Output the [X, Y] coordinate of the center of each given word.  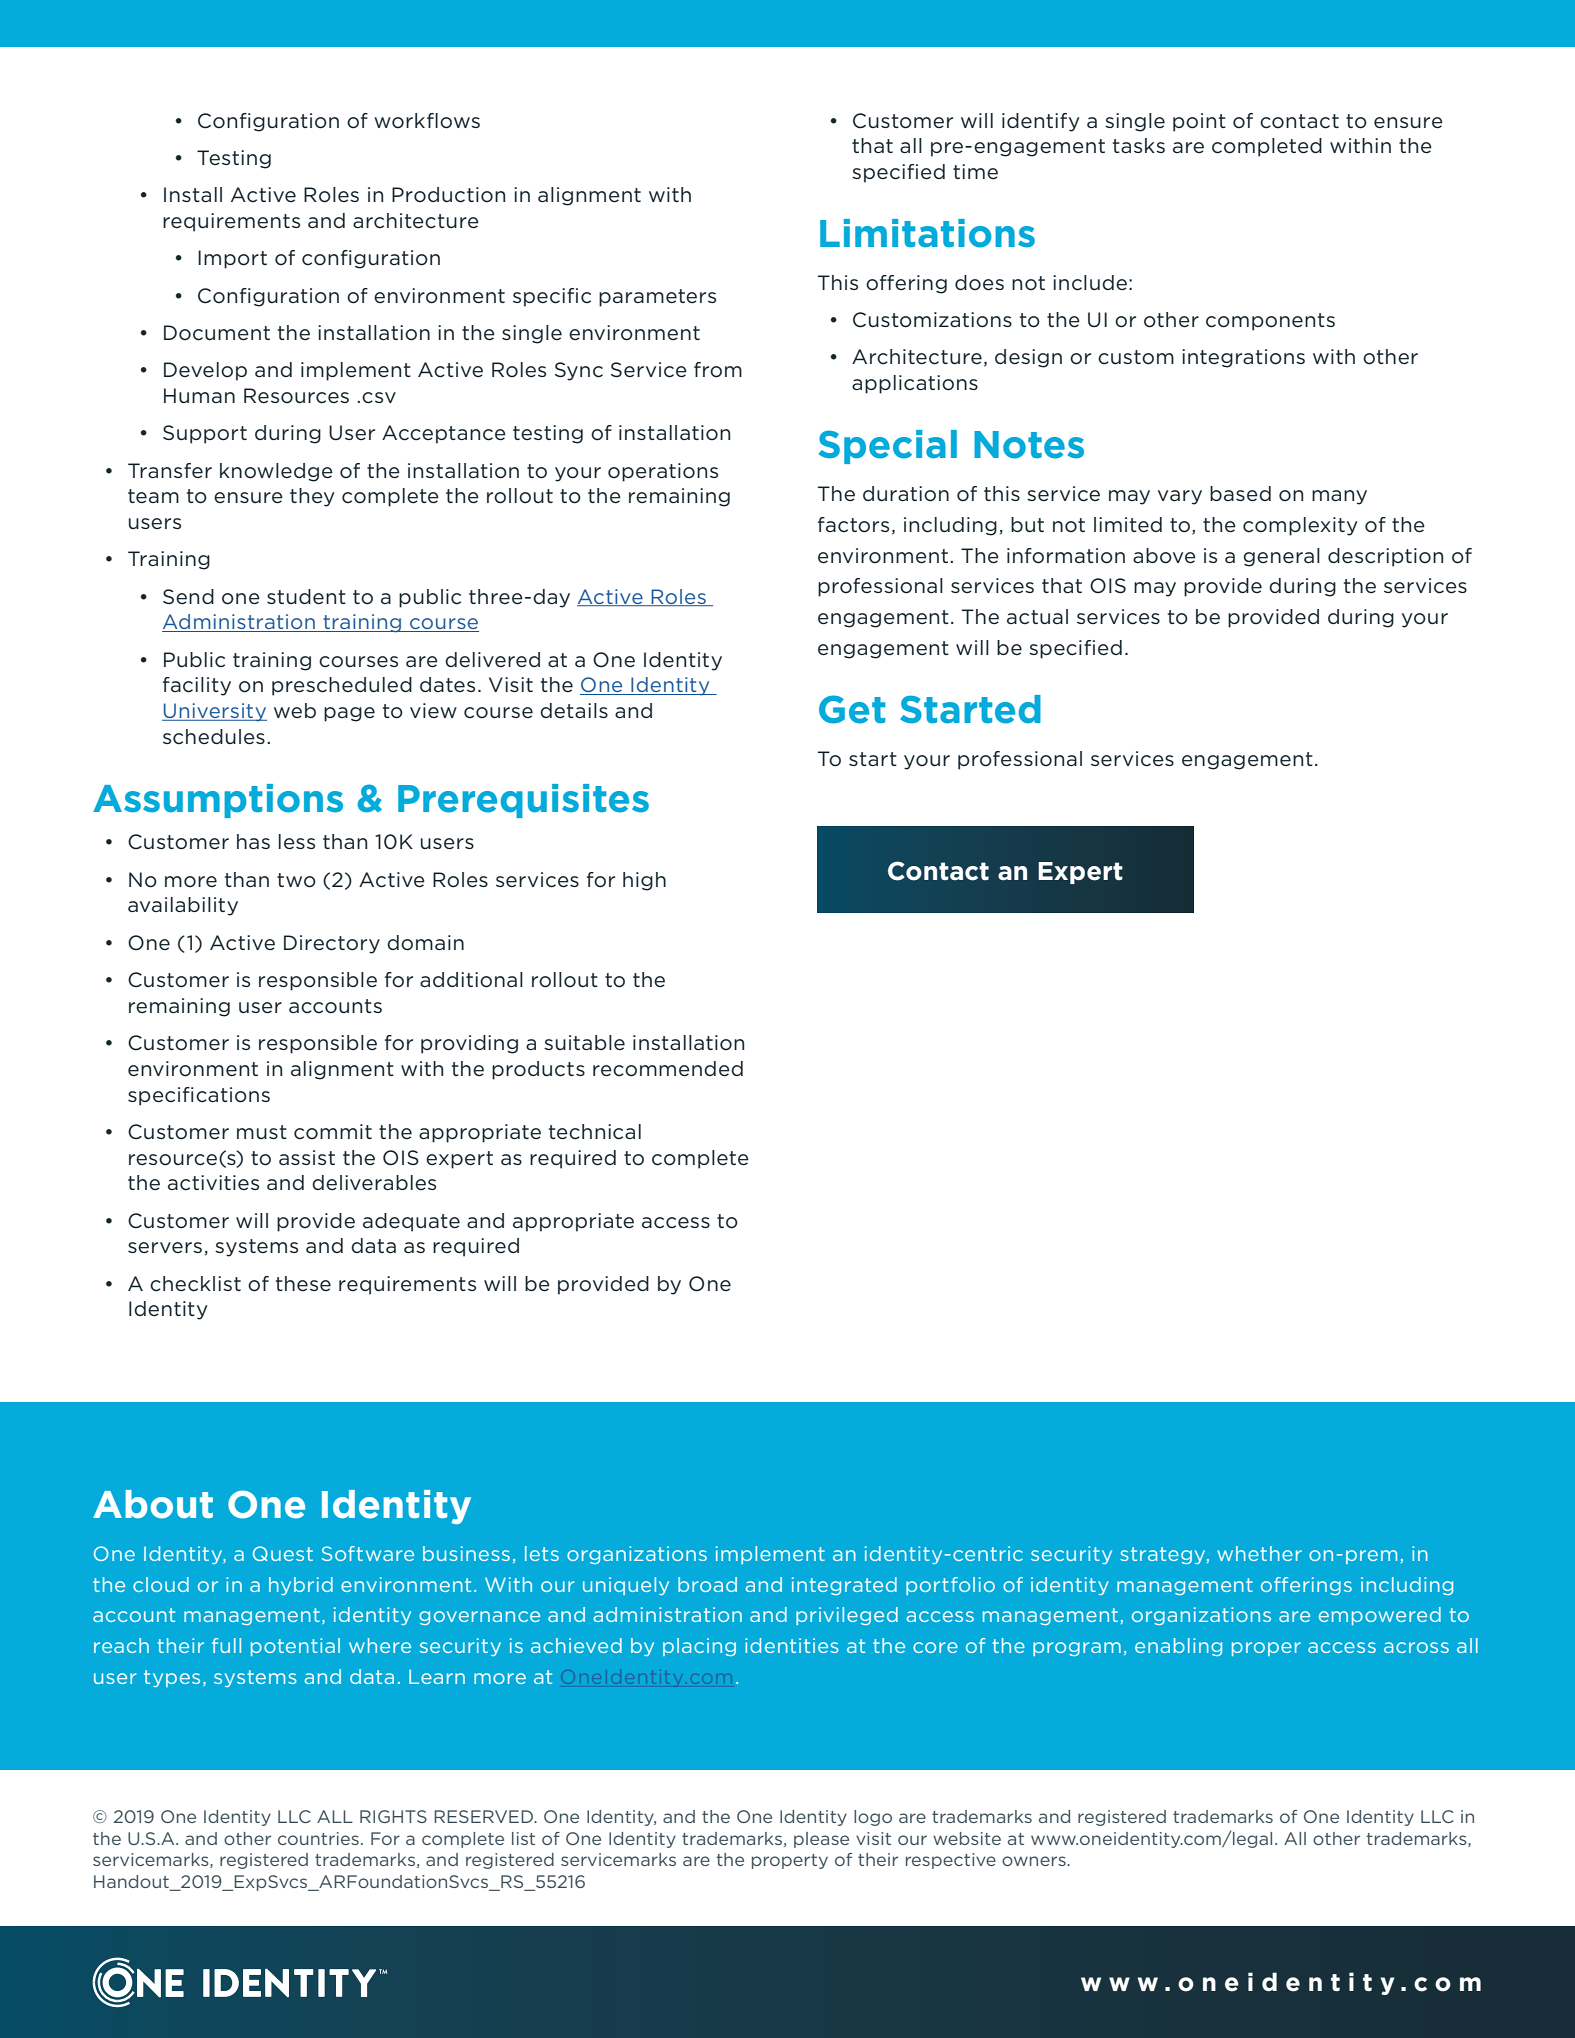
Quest [283, 1553]
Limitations [927, 233]
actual [1037, 617]
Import [232, 259]
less [297, 842]
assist [307, 1157]
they [312, 497]
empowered [1380, 1616]
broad [707, 1584]
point [1199, 122]
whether [1259, 1553]
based [1240, 494]
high [644, 881]
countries [318, 1838]
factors [853, 525]
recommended [668, 1069]
